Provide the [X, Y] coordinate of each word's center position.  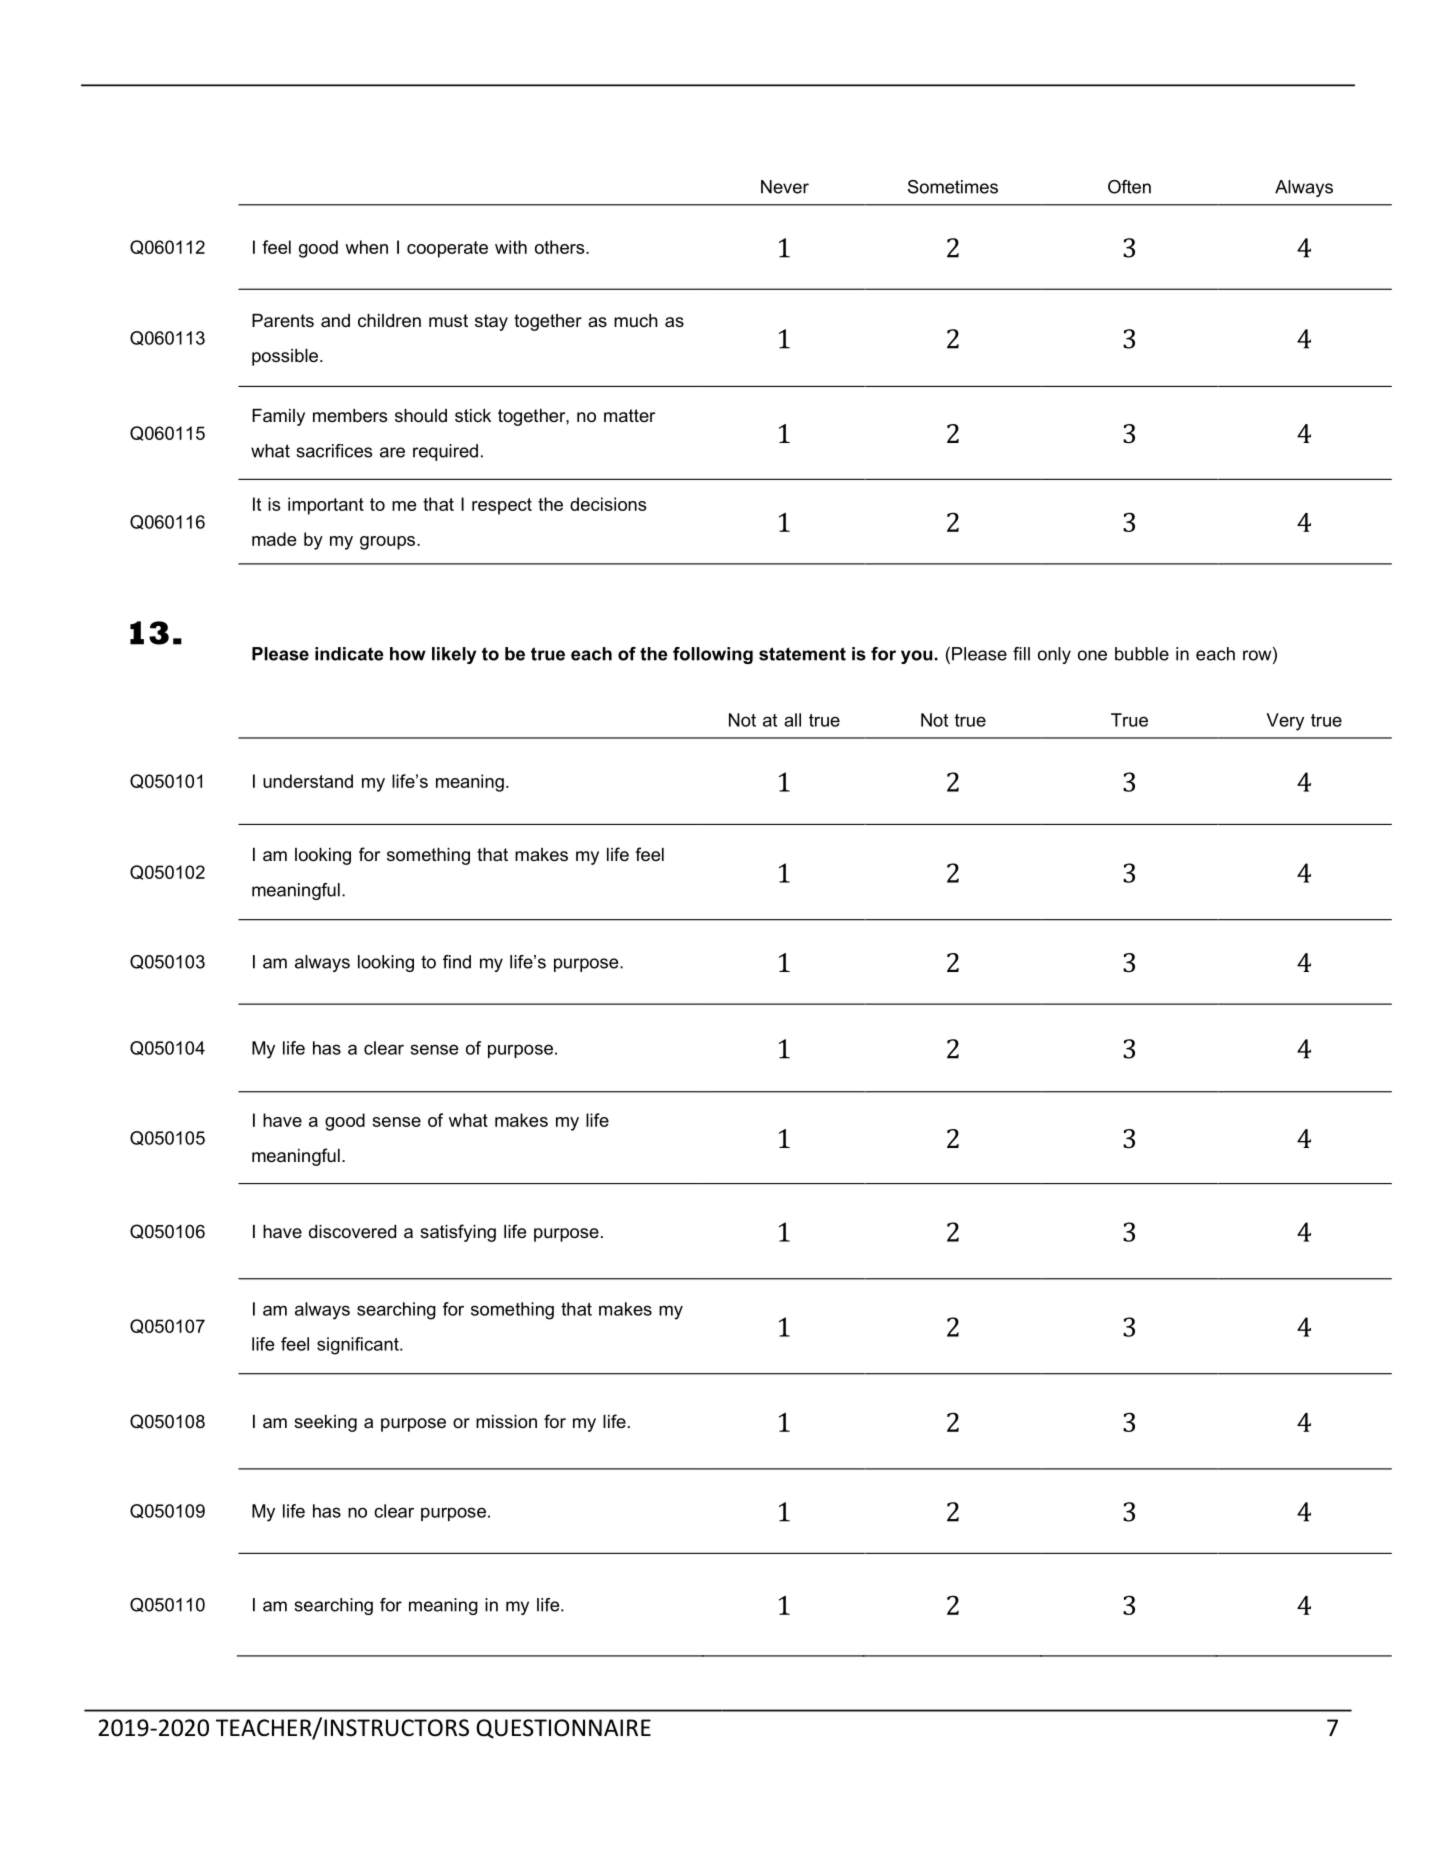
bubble [1142, 654]
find [457, 962]
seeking [325, 1423]
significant [359, 1346]
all [792, 720]
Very [1285, 722]
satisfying [458, 1233]
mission [506, 1421]
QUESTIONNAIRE [563, 1729]
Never [785, 187]
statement [802, 654]
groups [389, 543]
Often [1129, 187]
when [366, 247]
